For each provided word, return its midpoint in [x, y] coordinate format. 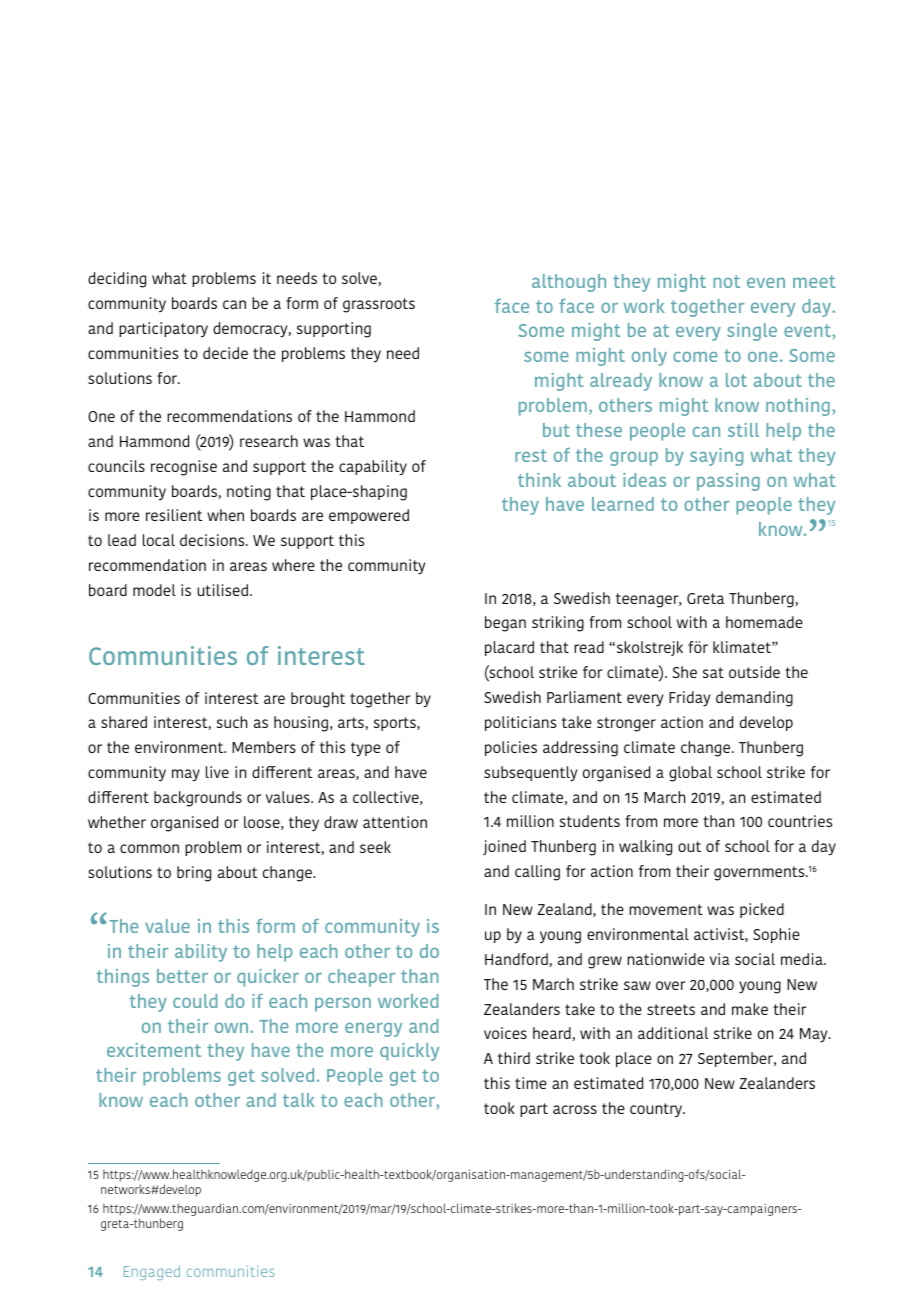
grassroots [379, 305]
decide [225, 353]
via [720, 959]
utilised [222, 590]
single [752, 332]
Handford [517, 960]
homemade [764, 622]
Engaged [152, 1272]
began [505, 624]
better [182, 976]
